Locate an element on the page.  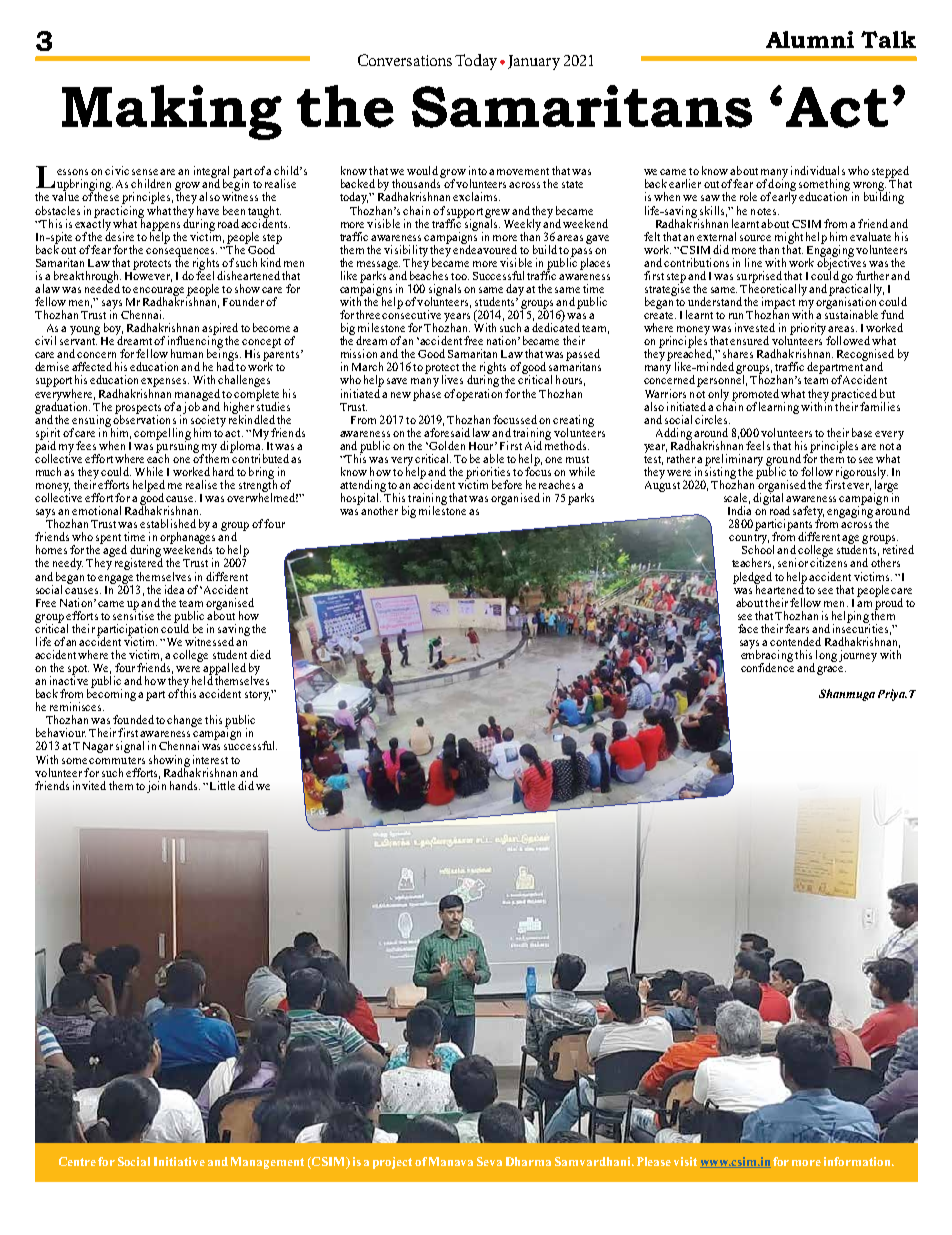
boy is located at coordinates (113, 330).
